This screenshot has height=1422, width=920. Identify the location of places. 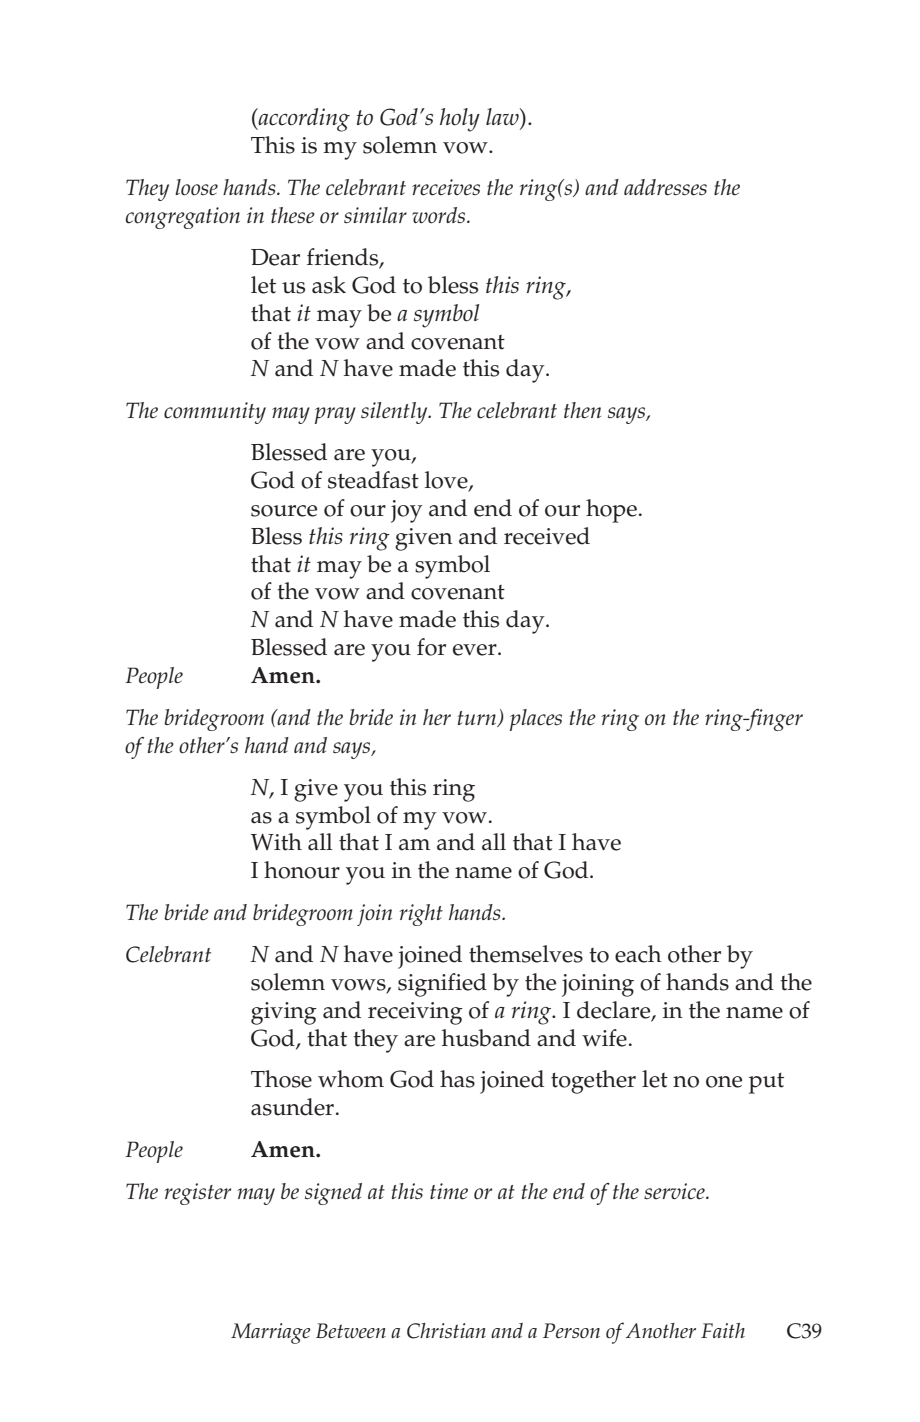
(536, 720).
